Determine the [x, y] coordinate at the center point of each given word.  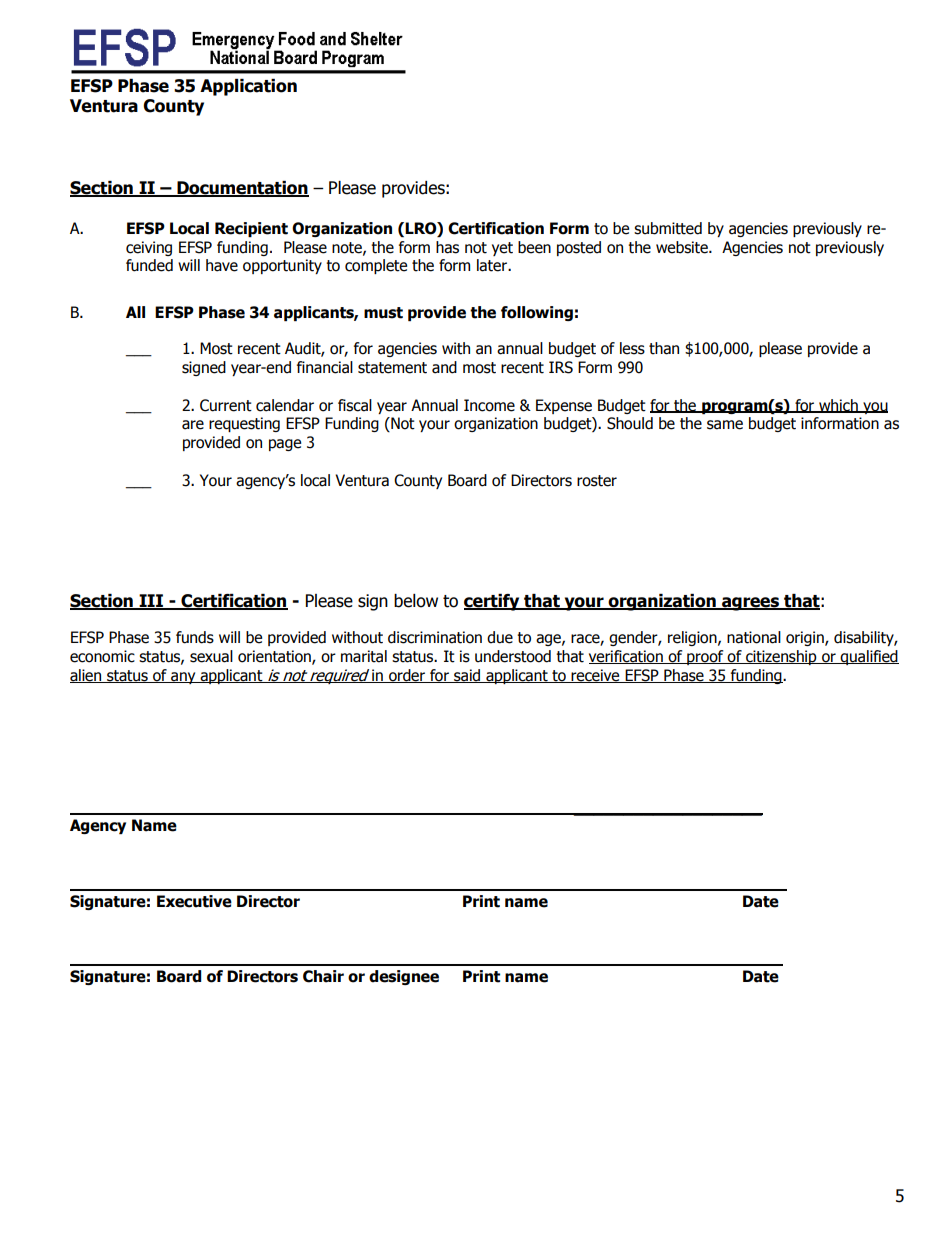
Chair [323, 976]
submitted [668, 228]
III [151, 602]
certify [493, 602]
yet [502, 249]
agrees [750, 604]
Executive [194, 901]
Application [248, 87]
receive [596, 676]
